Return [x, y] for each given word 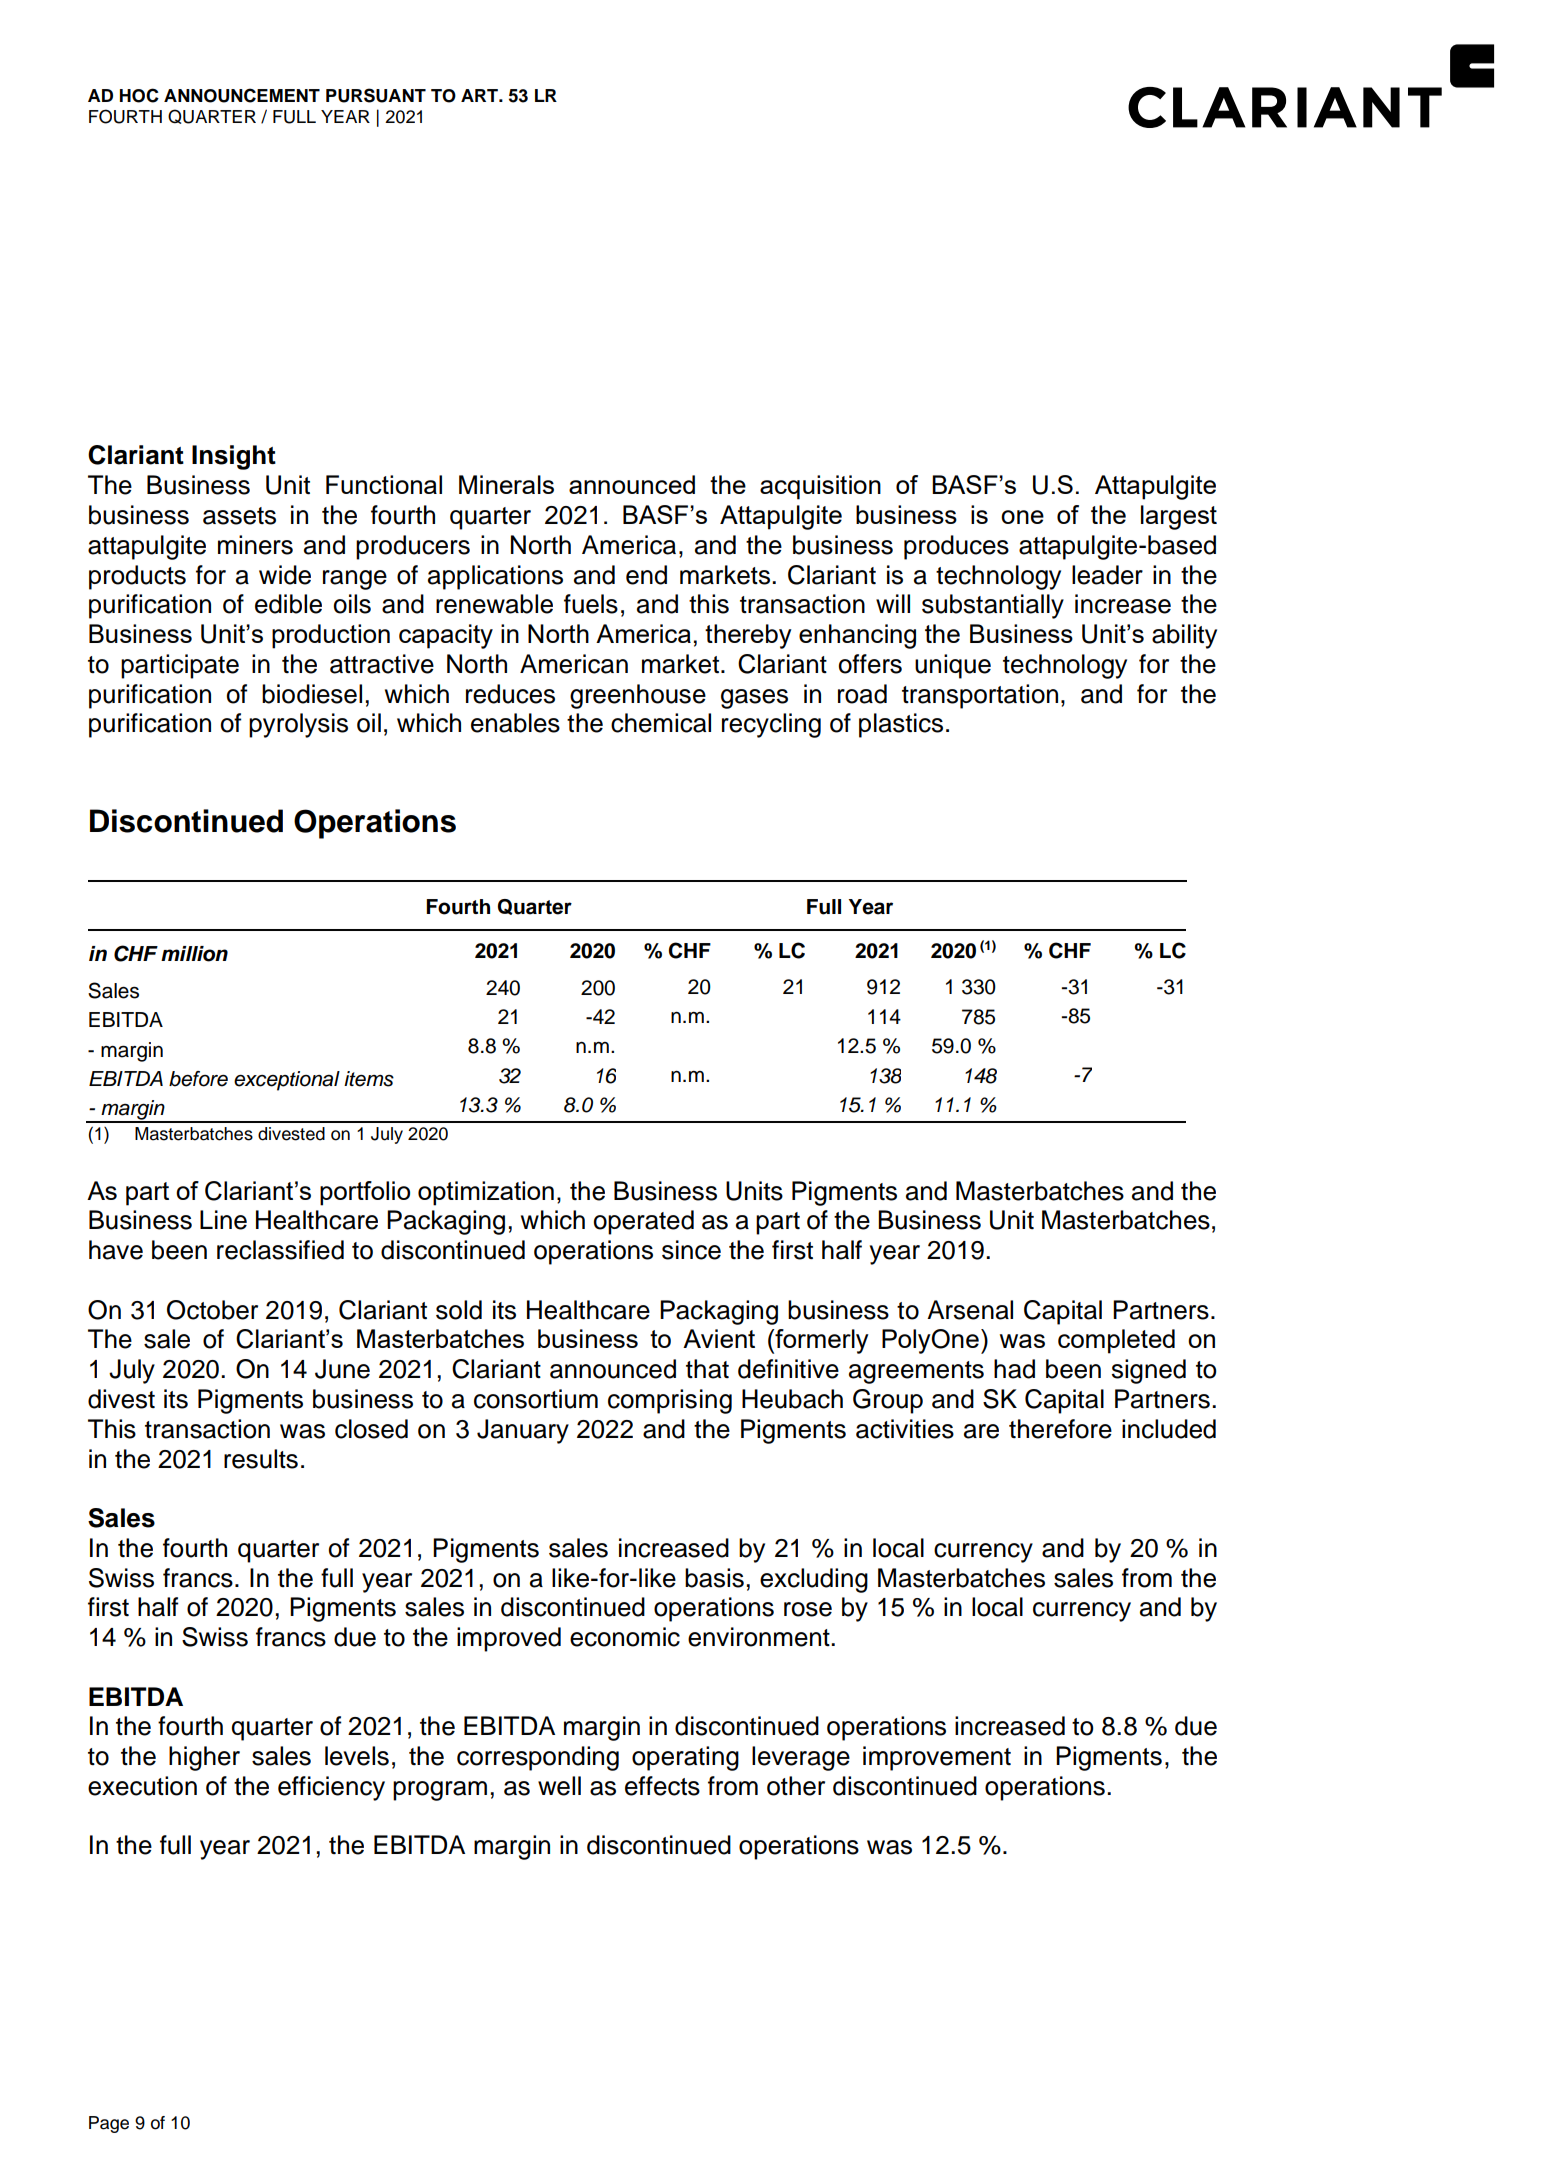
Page [109, 2124]
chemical [661, 723]
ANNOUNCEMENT [242, 95]
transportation [980, 696]
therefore [1060, 1429]
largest [1179, 517]
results [261, 1459]
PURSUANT [376, 95]
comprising [670, 1401]
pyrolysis [298, 725]
